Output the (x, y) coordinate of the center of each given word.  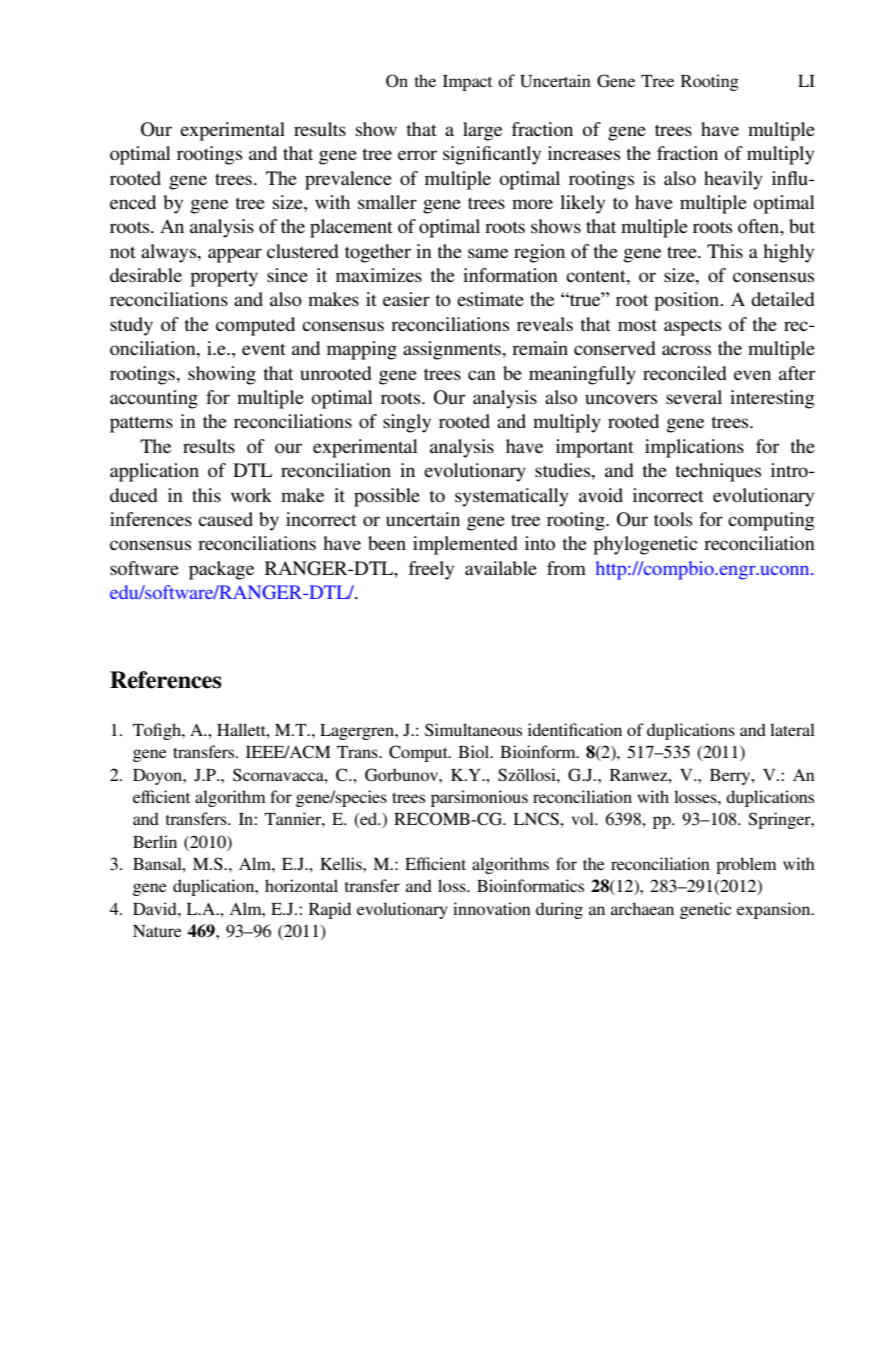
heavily (733, 180)
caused (225, 519)
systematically (512, 497)
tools (673, 519)
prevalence (348, 180)
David (156, 908)
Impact (467, 83)
